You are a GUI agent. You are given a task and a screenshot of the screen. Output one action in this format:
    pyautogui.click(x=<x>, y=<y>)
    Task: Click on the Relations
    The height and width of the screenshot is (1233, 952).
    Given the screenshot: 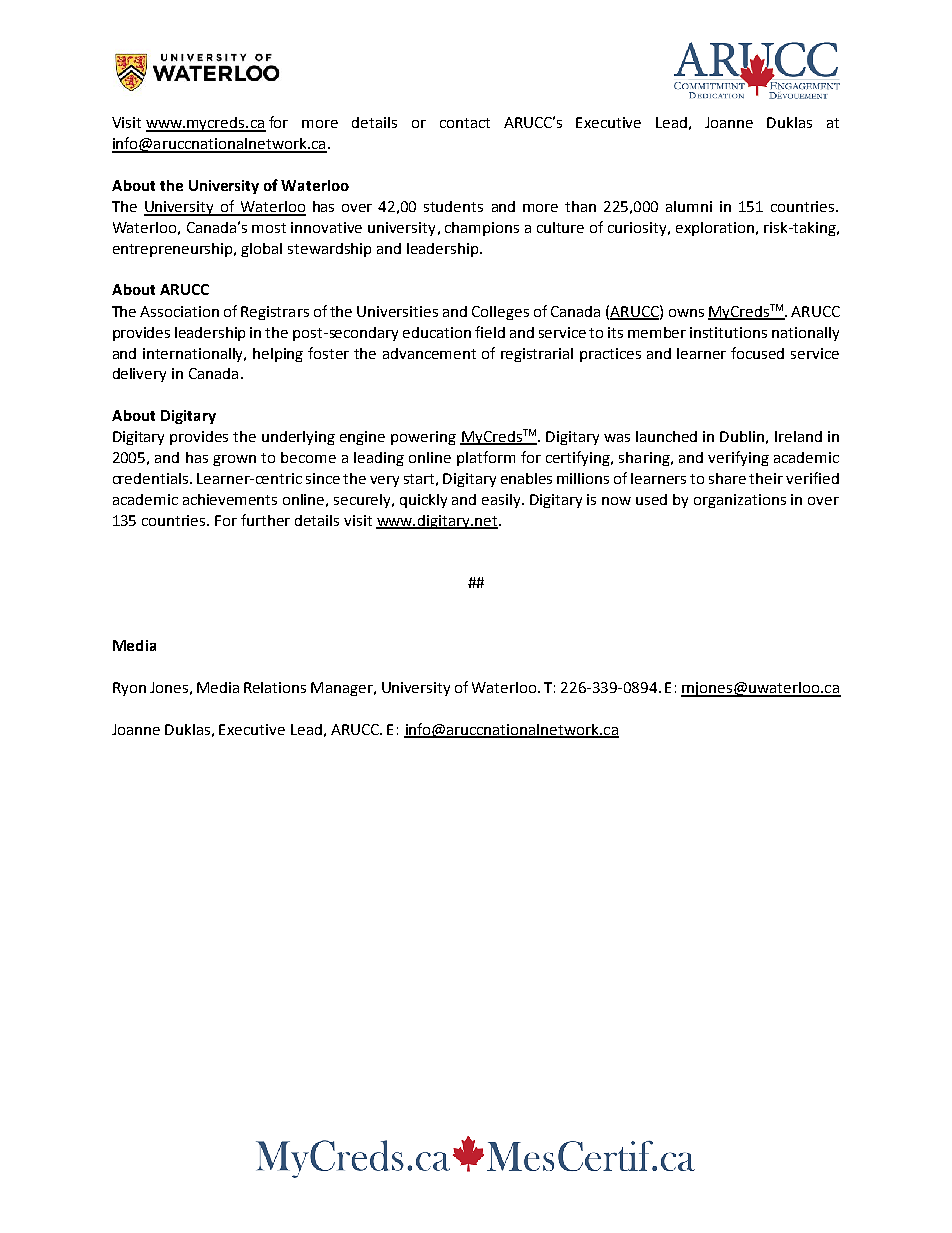 What is the action you would take?
    pyautogui.click(x=275, y=687)
